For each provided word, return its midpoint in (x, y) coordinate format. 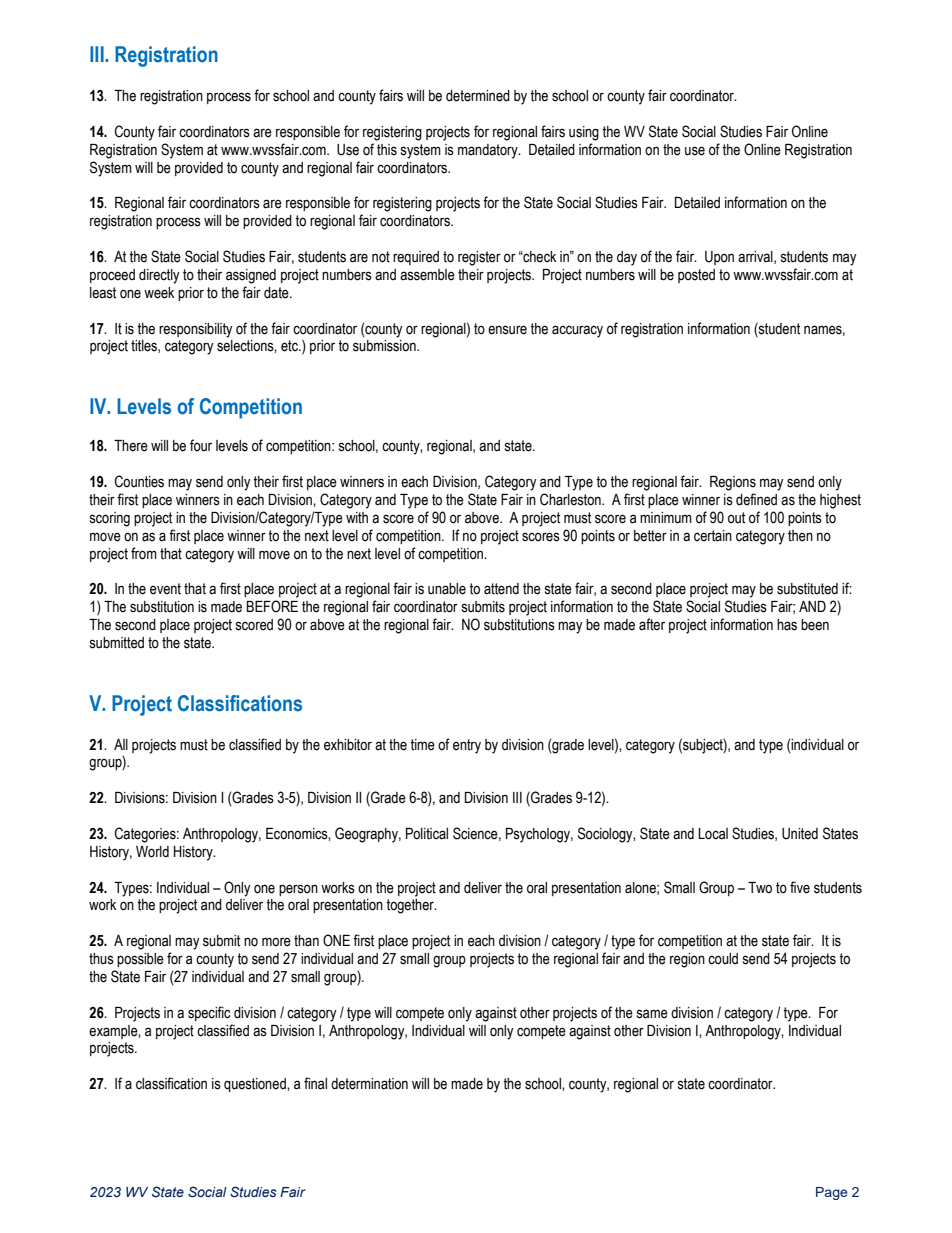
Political (427, 834)
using (584, 133)
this (387, 150)
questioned (256, 1085)
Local (713, 834)
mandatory (489, 151)
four (201, 445)
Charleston (571, 499)
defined (756, 499)
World (152, 852)
